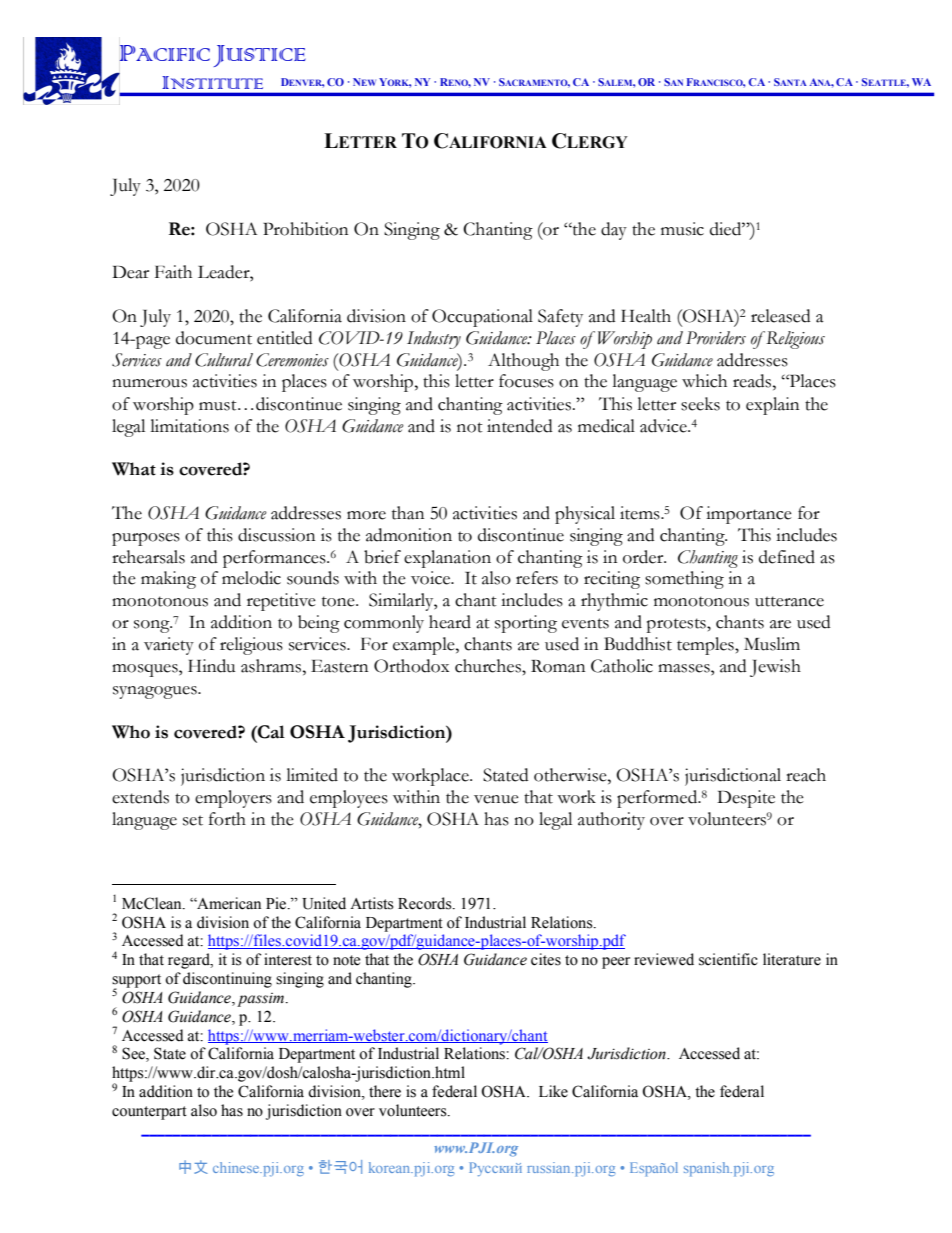 This document has height=1233, width=952. What do you see at coordinates (385, 1091) in the document?
I see `there` at bounding box center [385, 1091].
